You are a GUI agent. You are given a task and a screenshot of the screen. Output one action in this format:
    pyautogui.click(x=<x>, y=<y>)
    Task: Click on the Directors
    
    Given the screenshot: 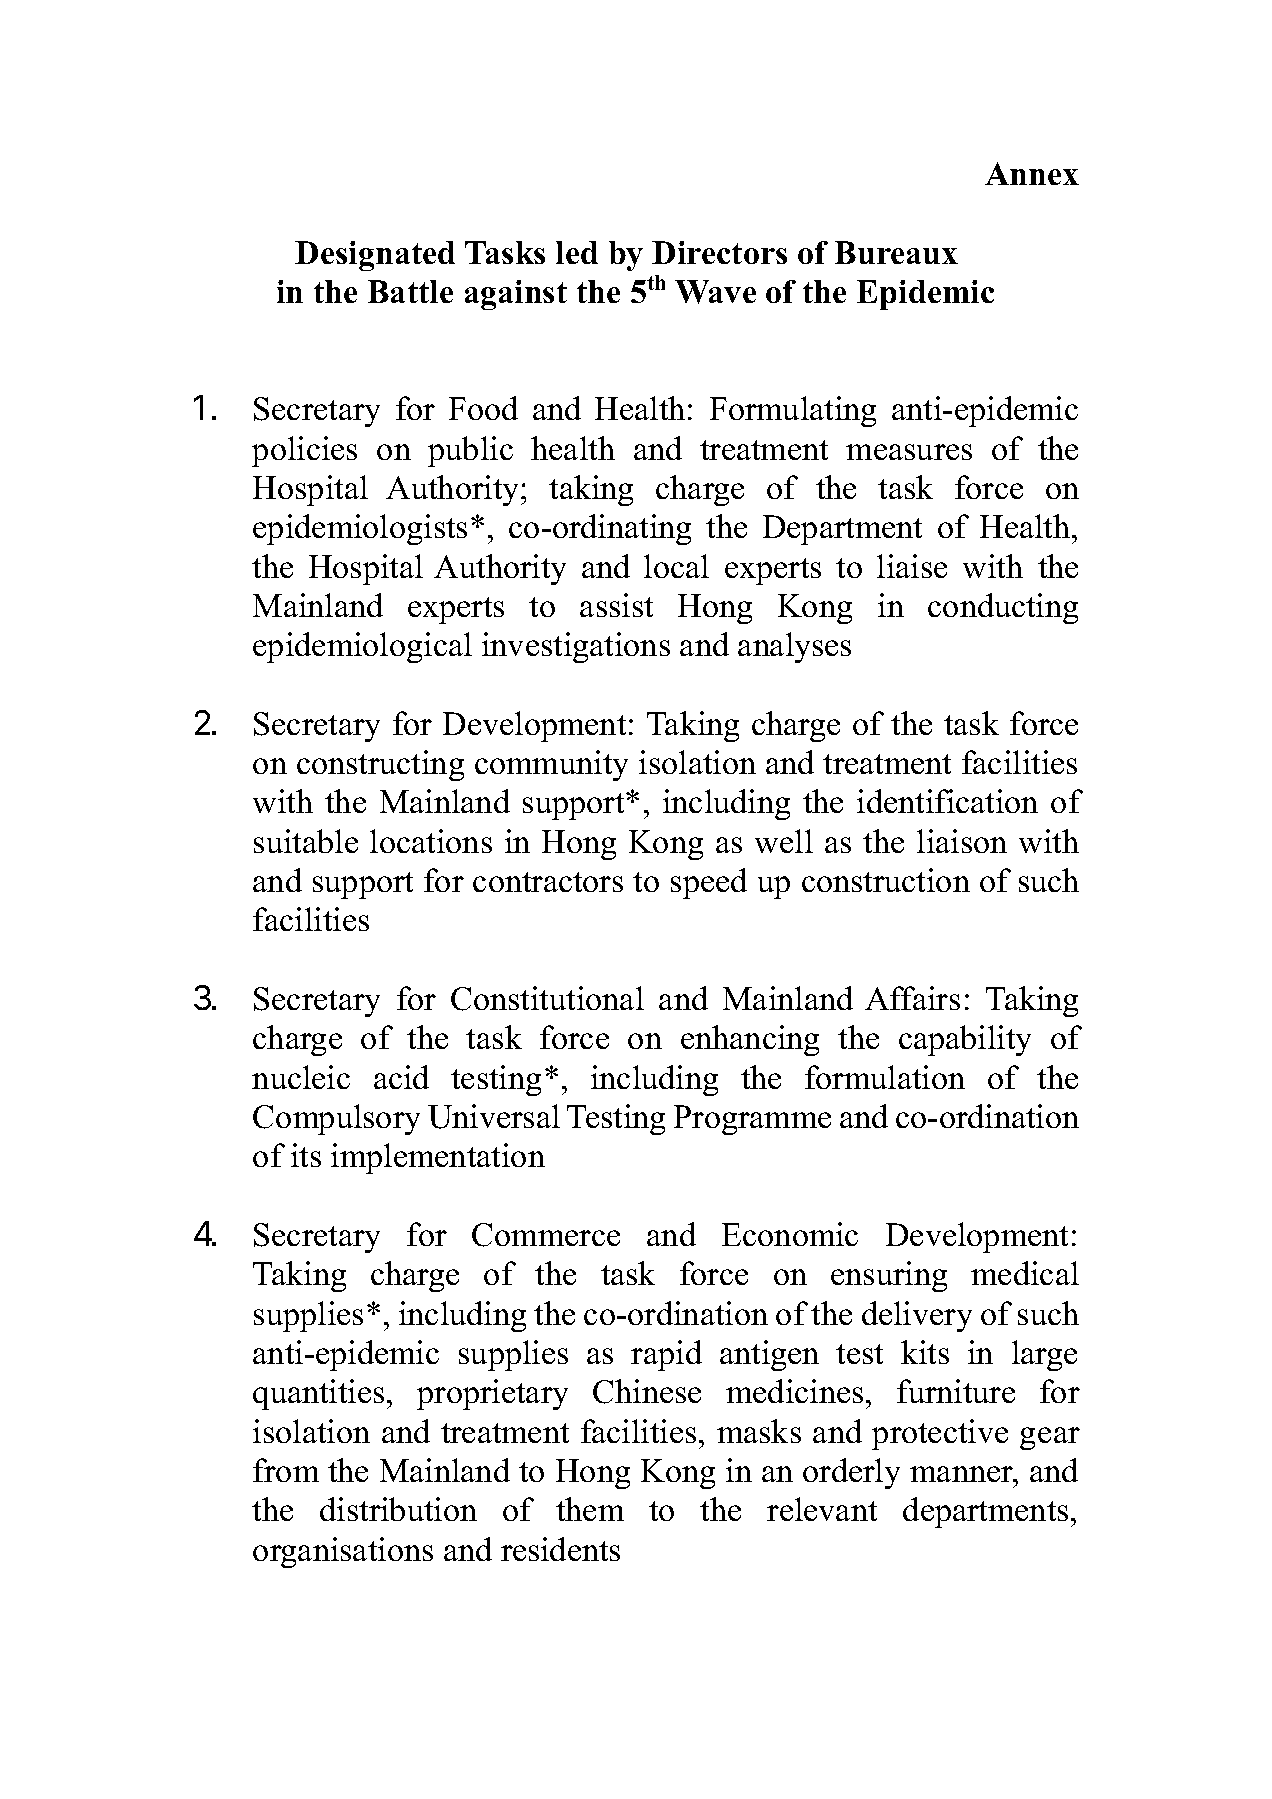 What is the action you would take?
    pyautogui.click(x=719, y=252)
